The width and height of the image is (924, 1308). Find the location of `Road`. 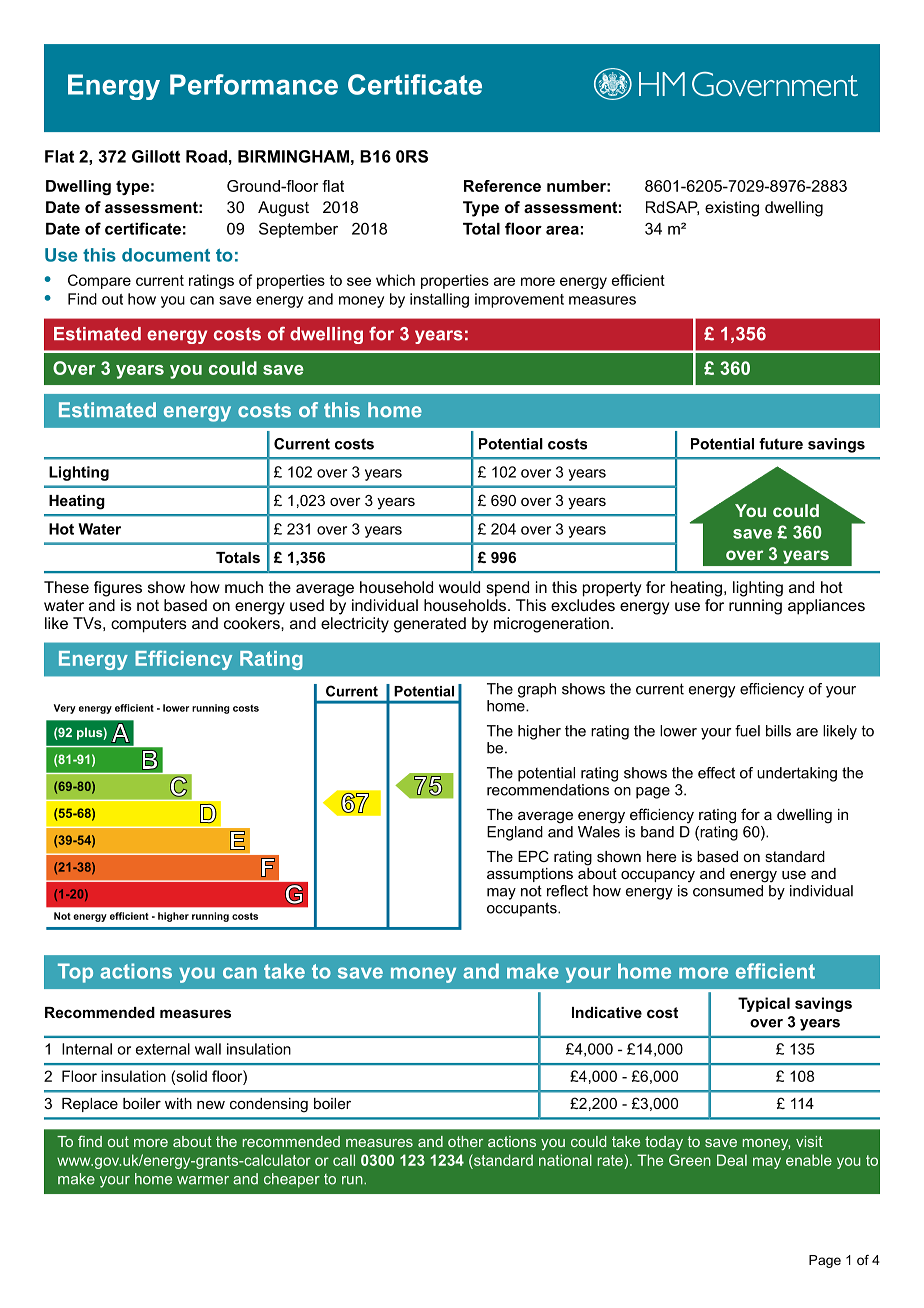

Road is located at coordinates (206, 156).
